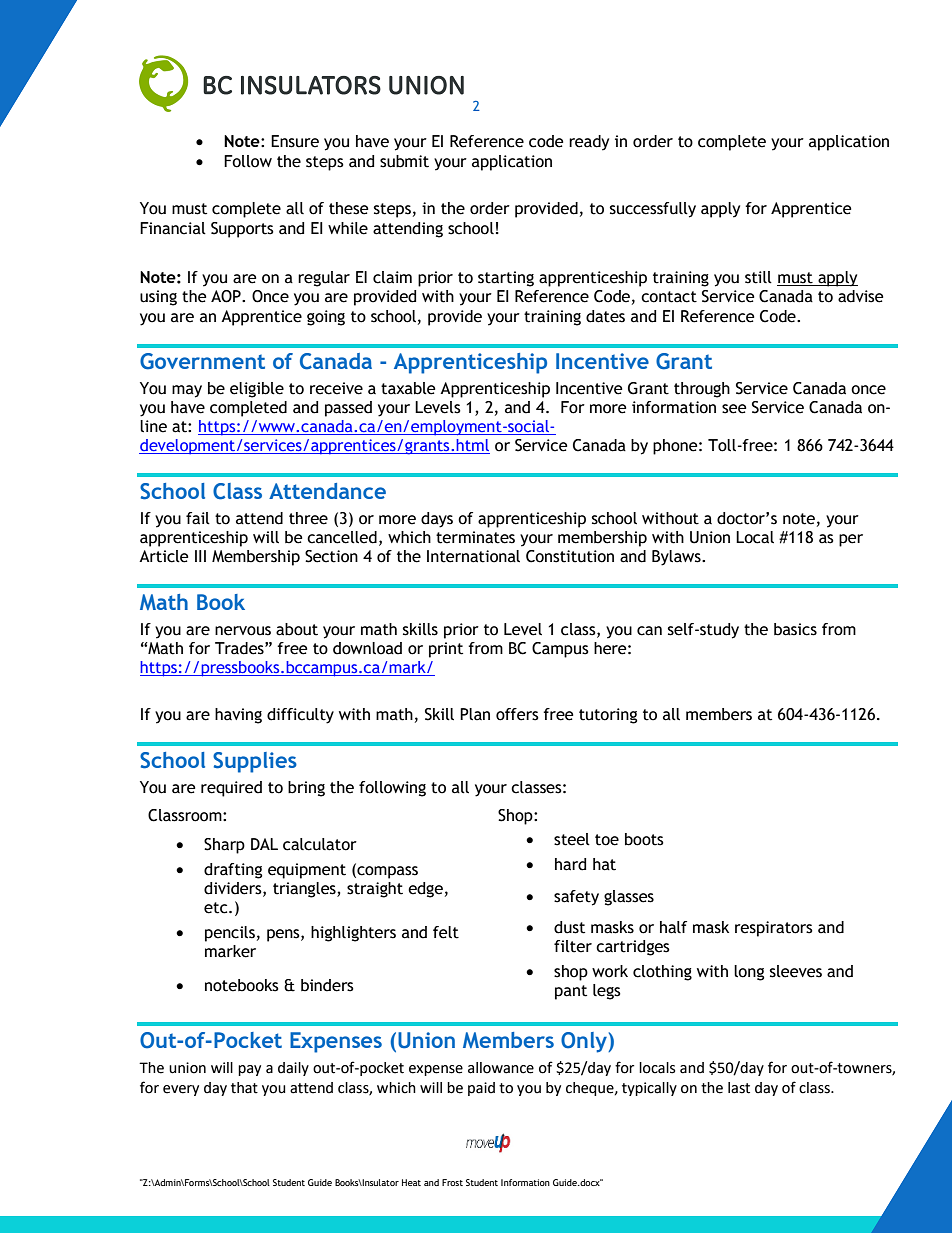 Image resolution: width=952 pixels, height=1233 pixels. Describe the element at coordinates (653, 210) in the screenshot. I see `successfully` at that location.
